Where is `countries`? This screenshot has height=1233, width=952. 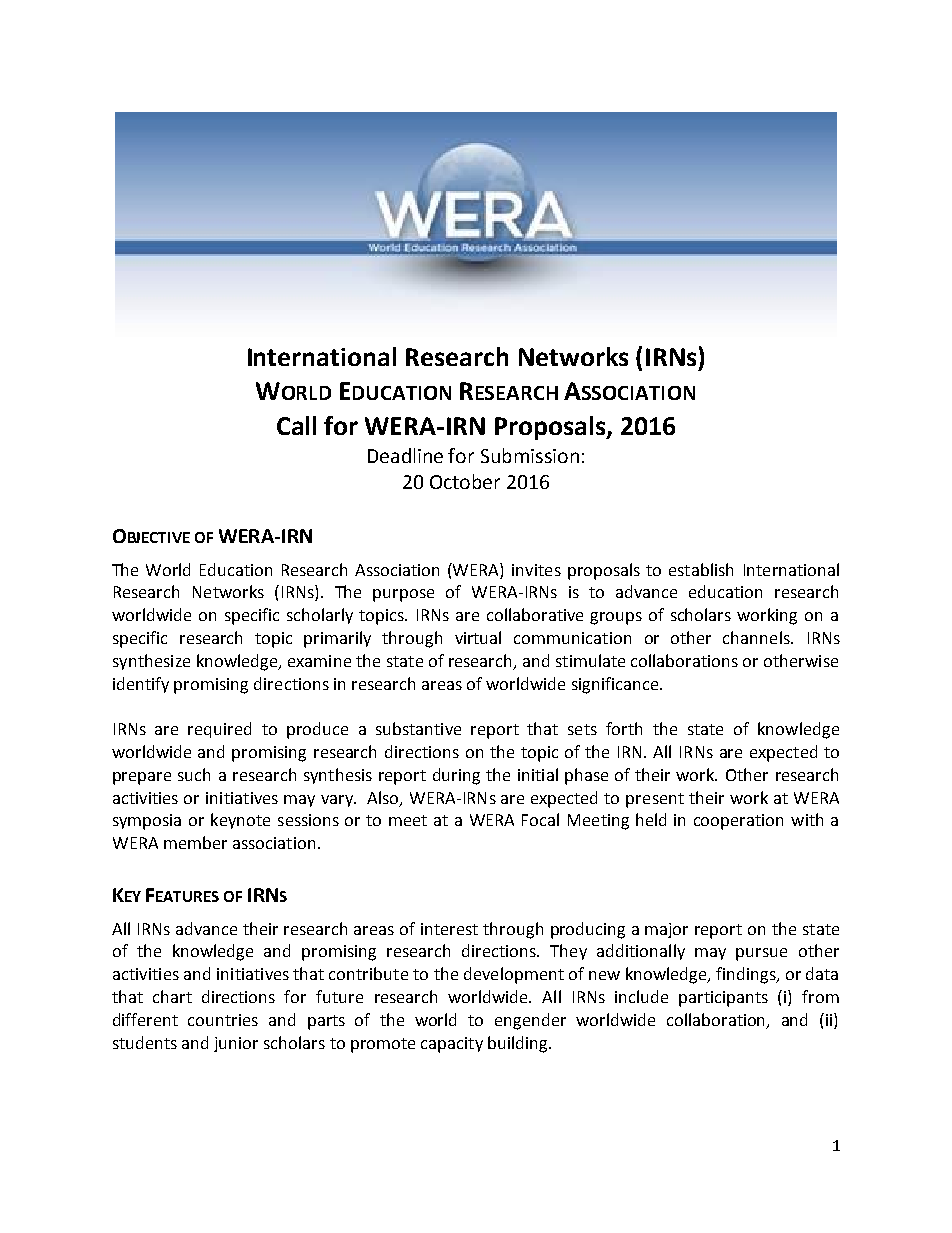
countries is located at coordinates (223, 1020).
